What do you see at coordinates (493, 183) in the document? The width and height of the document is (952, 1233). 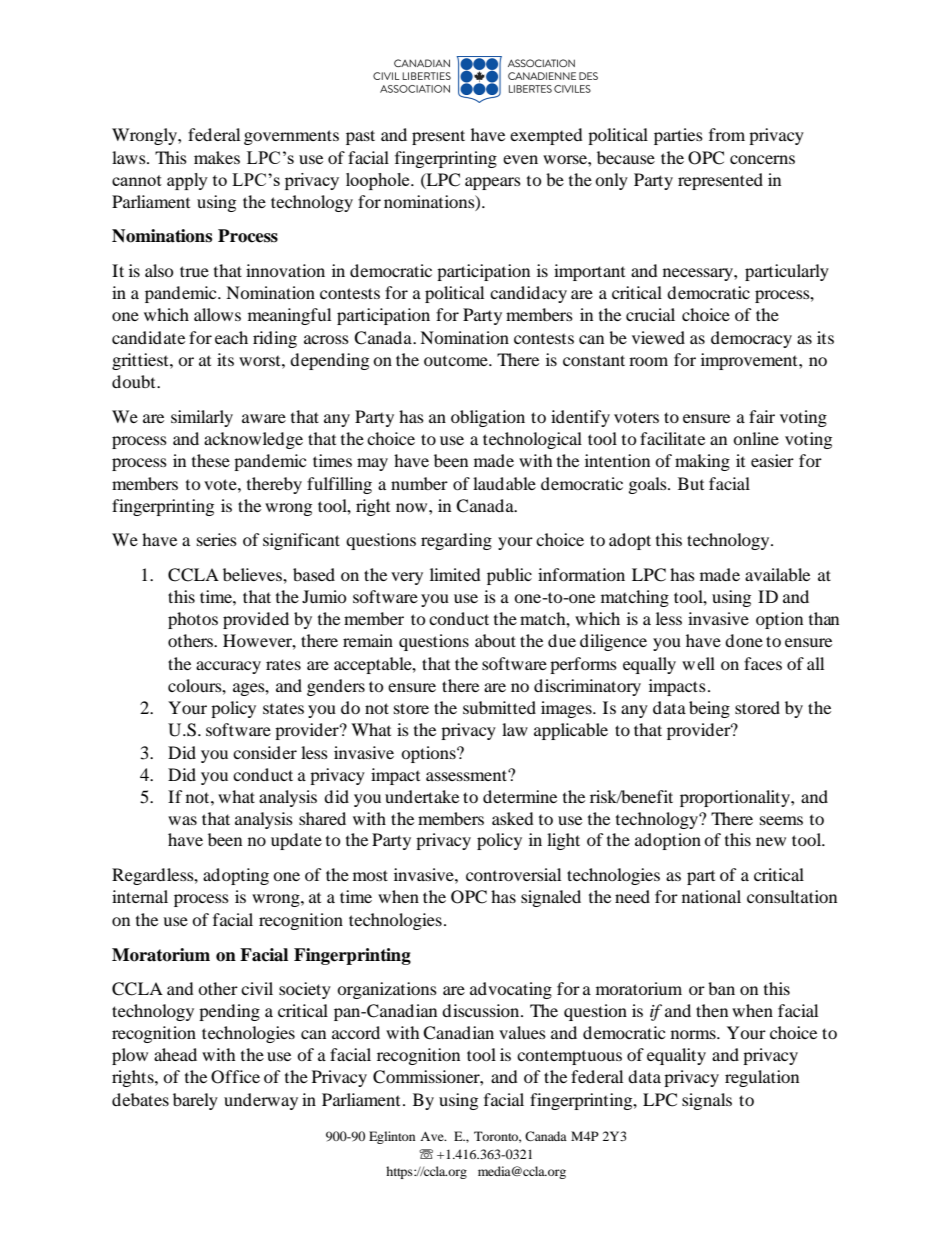 I see `appears` at bounding box center [493, 183].
